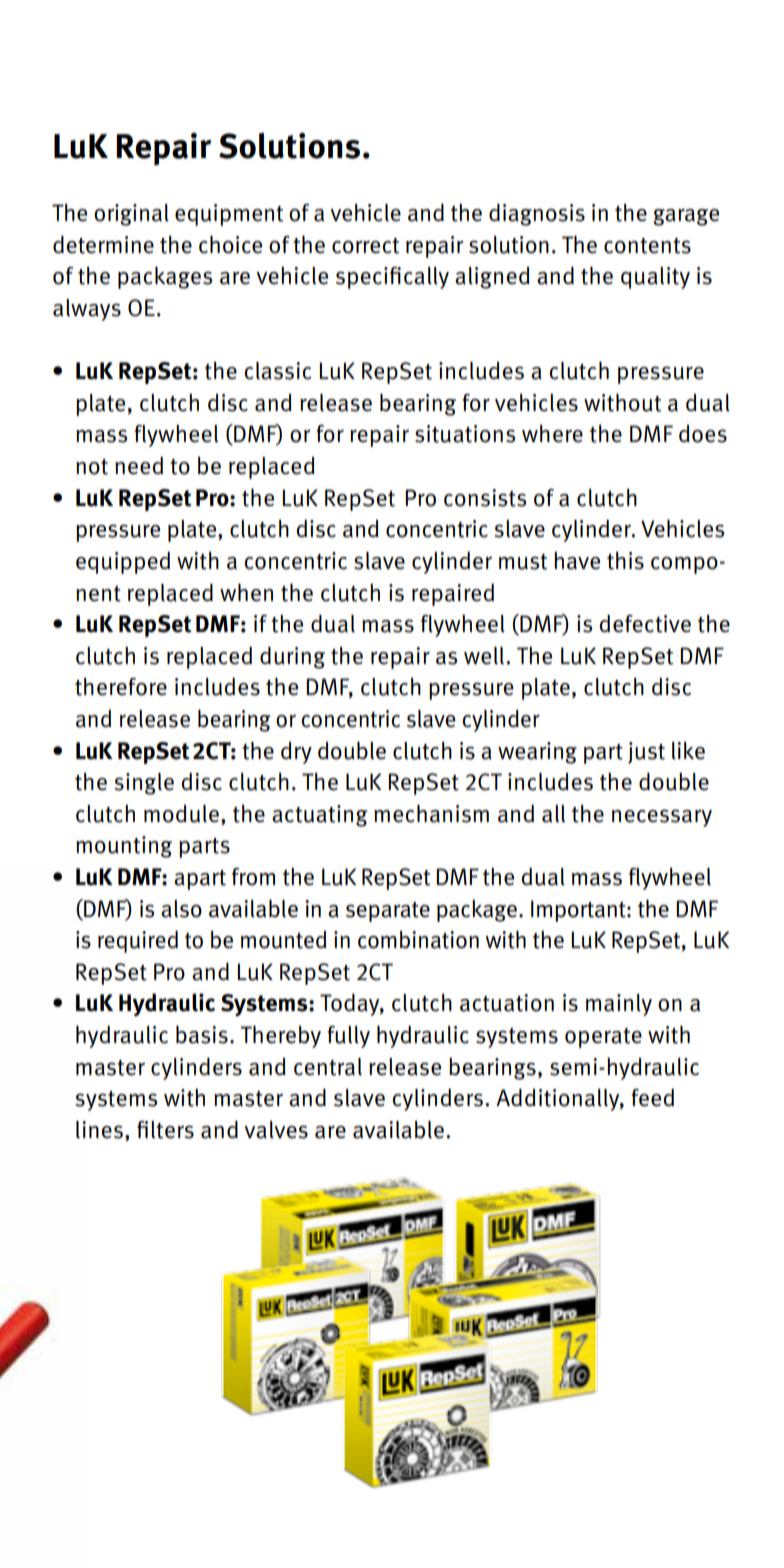 The height and width of the document is (1568, 784). What do you see at coordinates (485, 656) in the document?
I see `well` at bounding box center [485, 656].
